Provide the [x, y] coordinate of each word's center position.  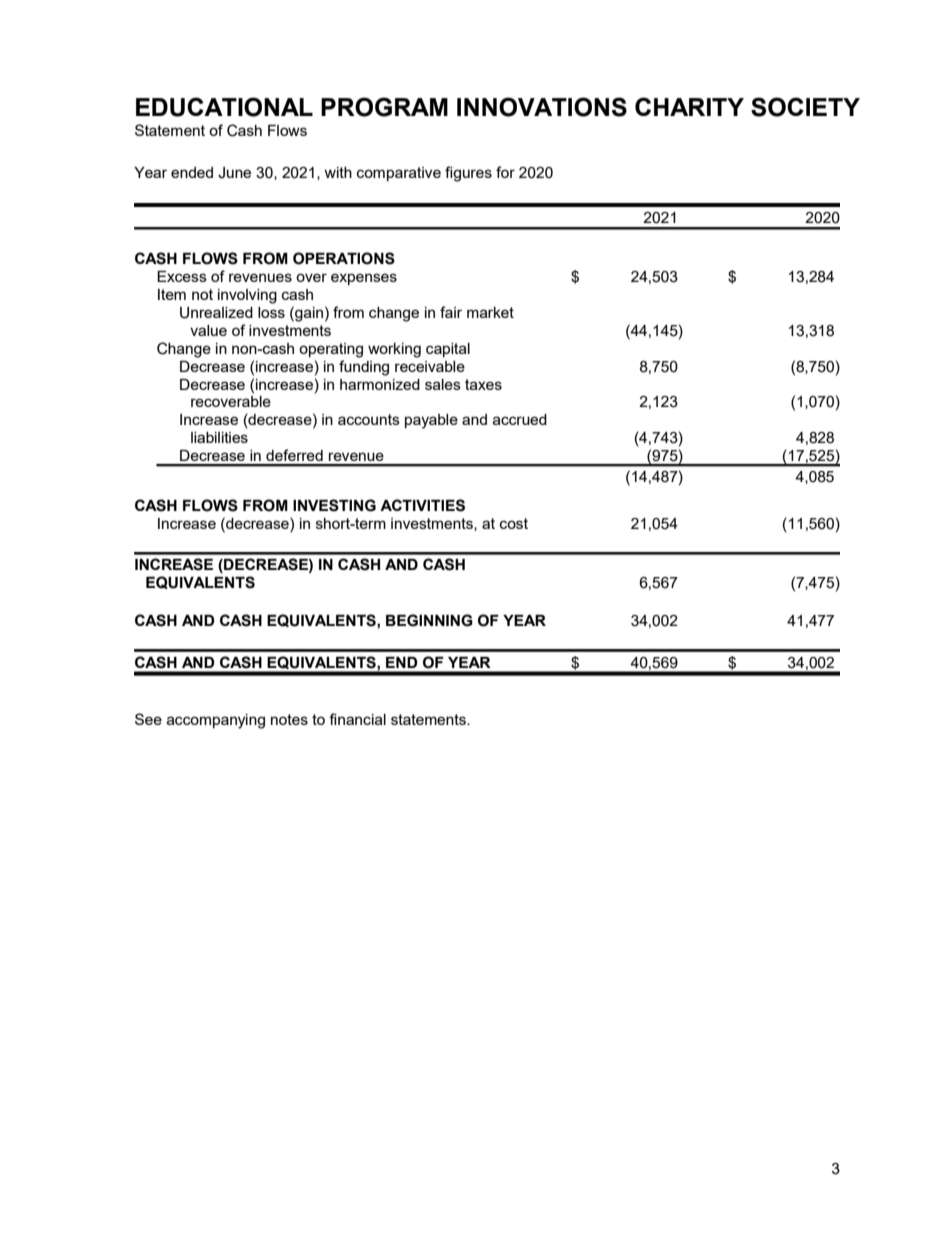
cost [514, 523]
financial [357, 719]
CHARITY [689, 106]
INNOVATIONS [542, 107]
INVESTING [334, 505]
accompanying [216, 721]
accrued [520, 419]
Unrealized [216, 313]
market [490, 312]
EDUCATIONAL [224, 107]
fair [451, 312]
